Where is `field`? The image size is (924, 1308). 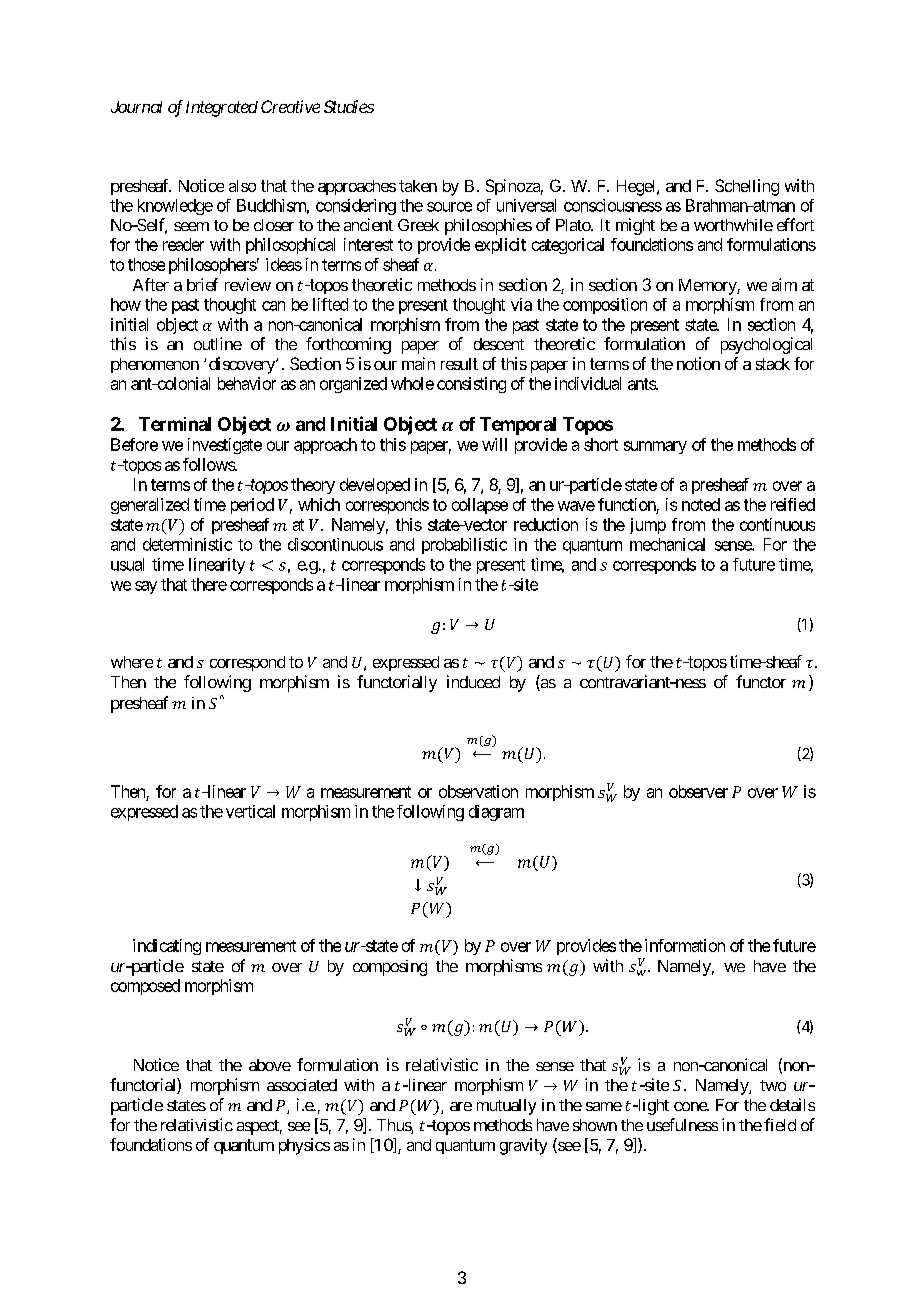
field is located at coordinates (780, 1124).
